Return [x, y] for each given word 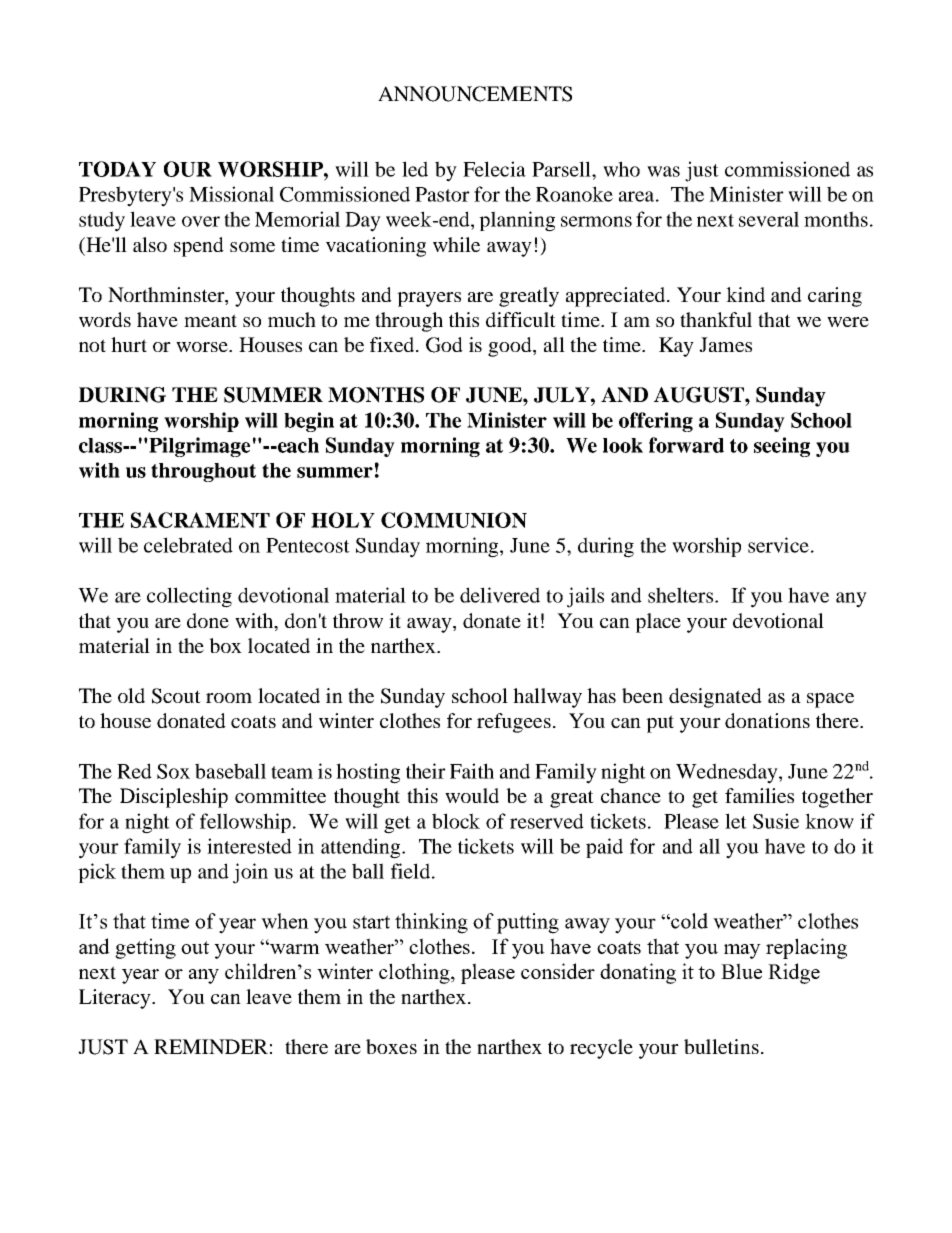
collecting [189, 597]
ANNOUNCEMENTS [475, 94]
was [663, 171]
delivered [500, 595]
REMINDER [211, 1046]
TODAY [117, 169]
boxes [391, 1046]
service [778, 545]
